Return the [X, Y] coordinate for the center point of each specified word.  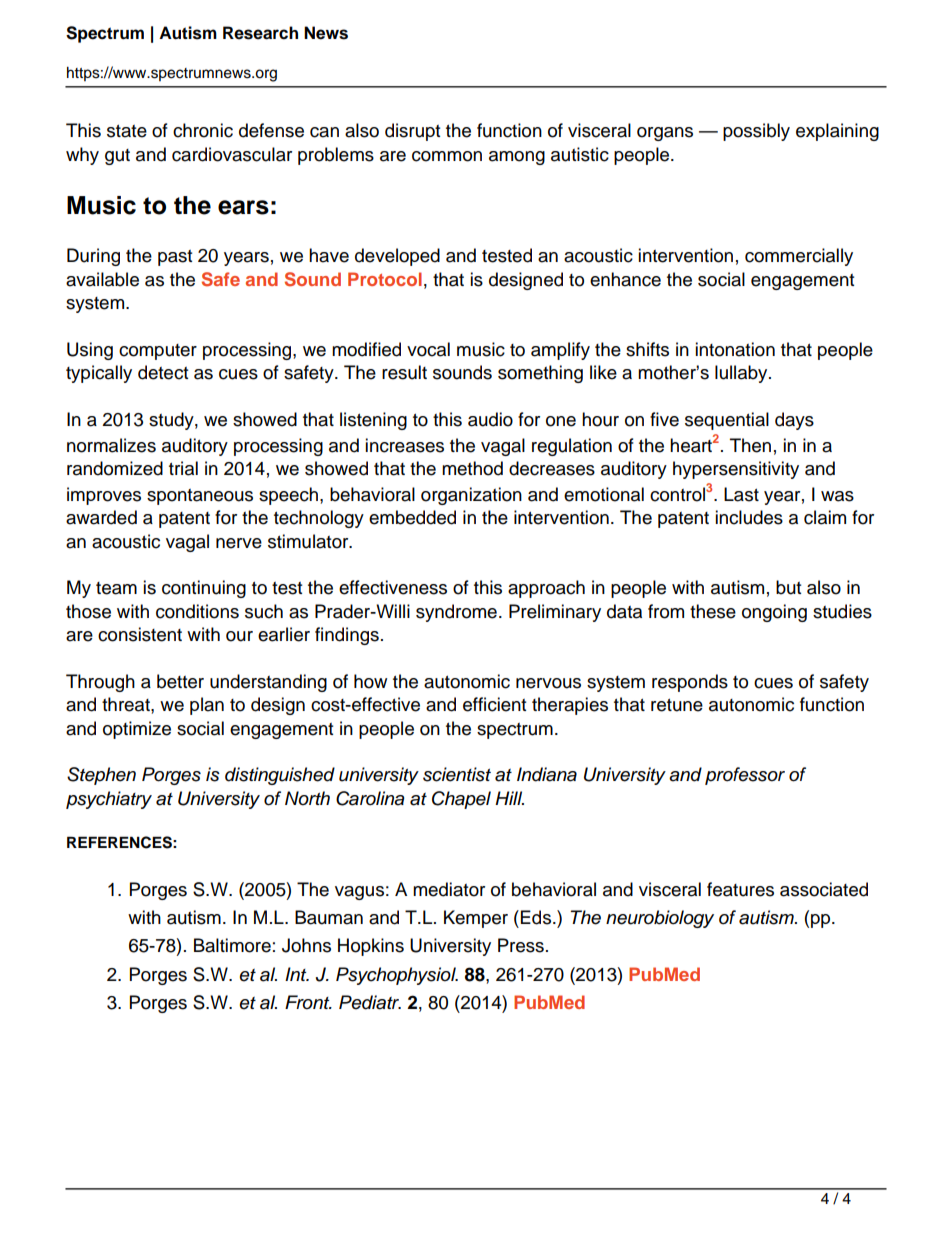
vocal [428, 349]
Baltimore [232, 945]
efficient [494, 704]
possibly [756, 132]
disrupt [412, 132]
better [180, 681]
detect [163, 372]
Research [260, 33]
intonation [735, 349]
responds [690, 683]
